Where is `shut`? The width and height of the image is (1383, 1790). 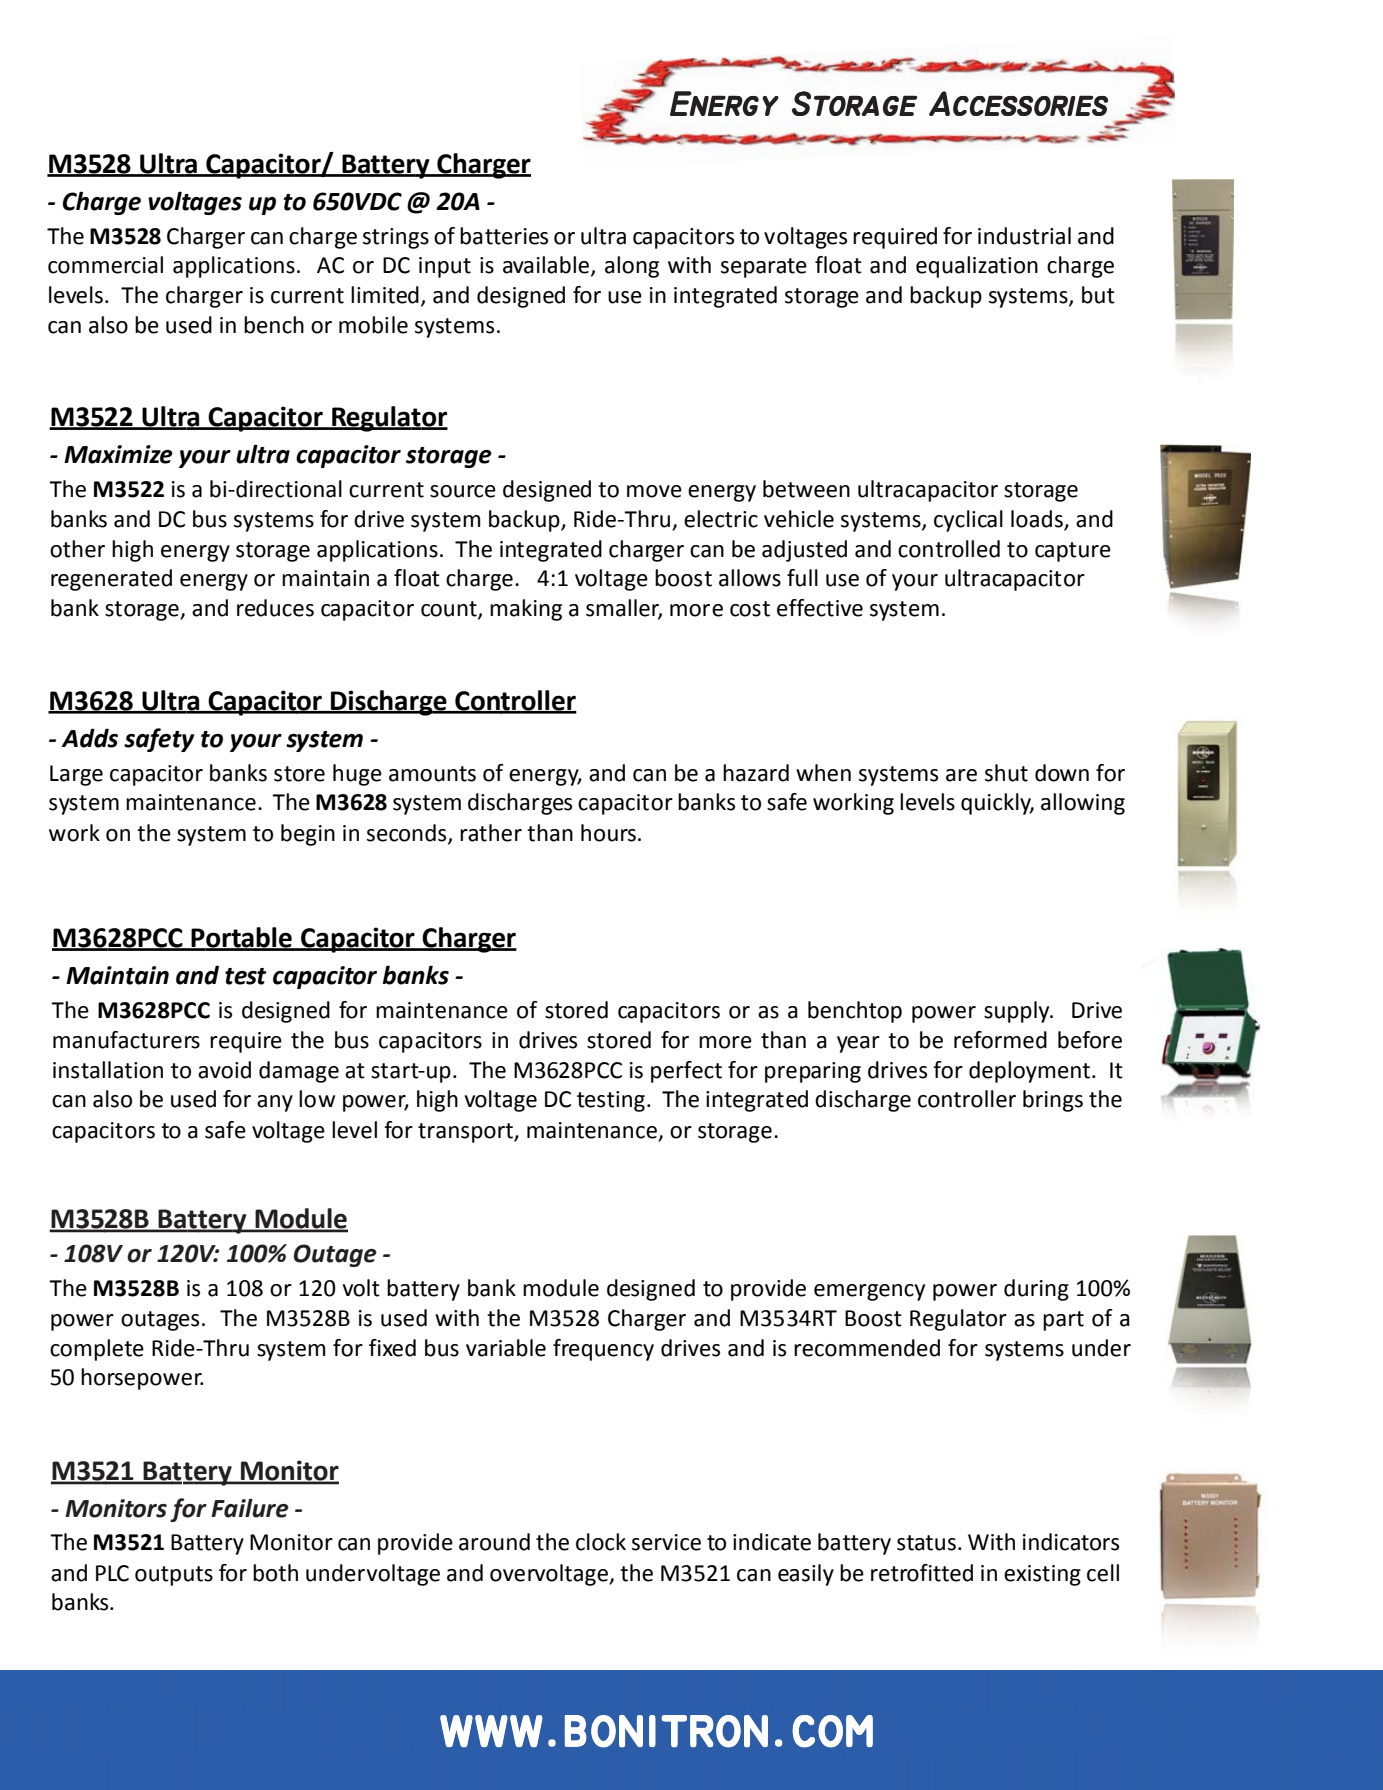
shut is located at coordinates (1006, 773).
